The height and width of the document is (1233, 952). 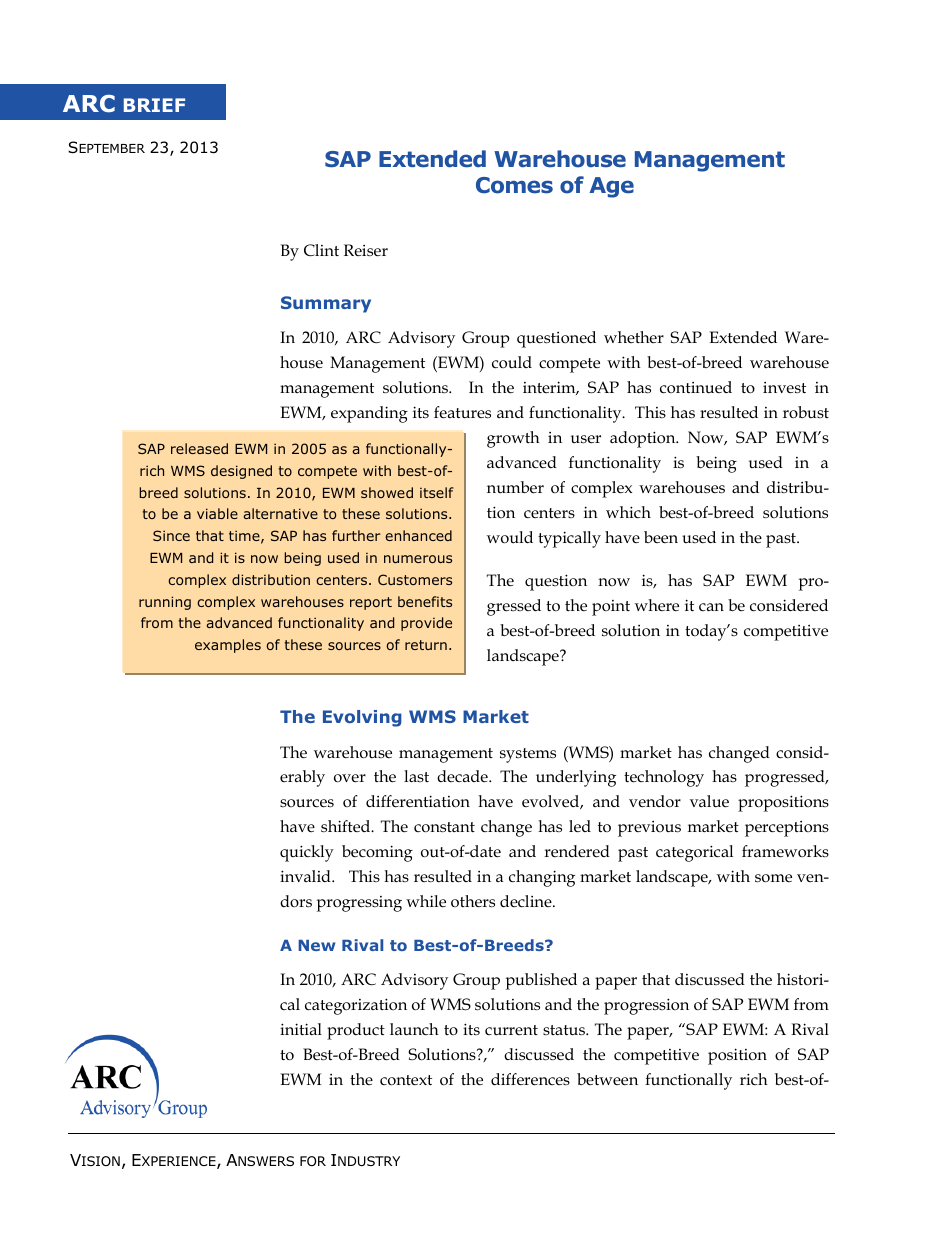 What do you see at coordinates (313, 1161) in the document?
I see `FOR` at bounding box center [313, 1161].
